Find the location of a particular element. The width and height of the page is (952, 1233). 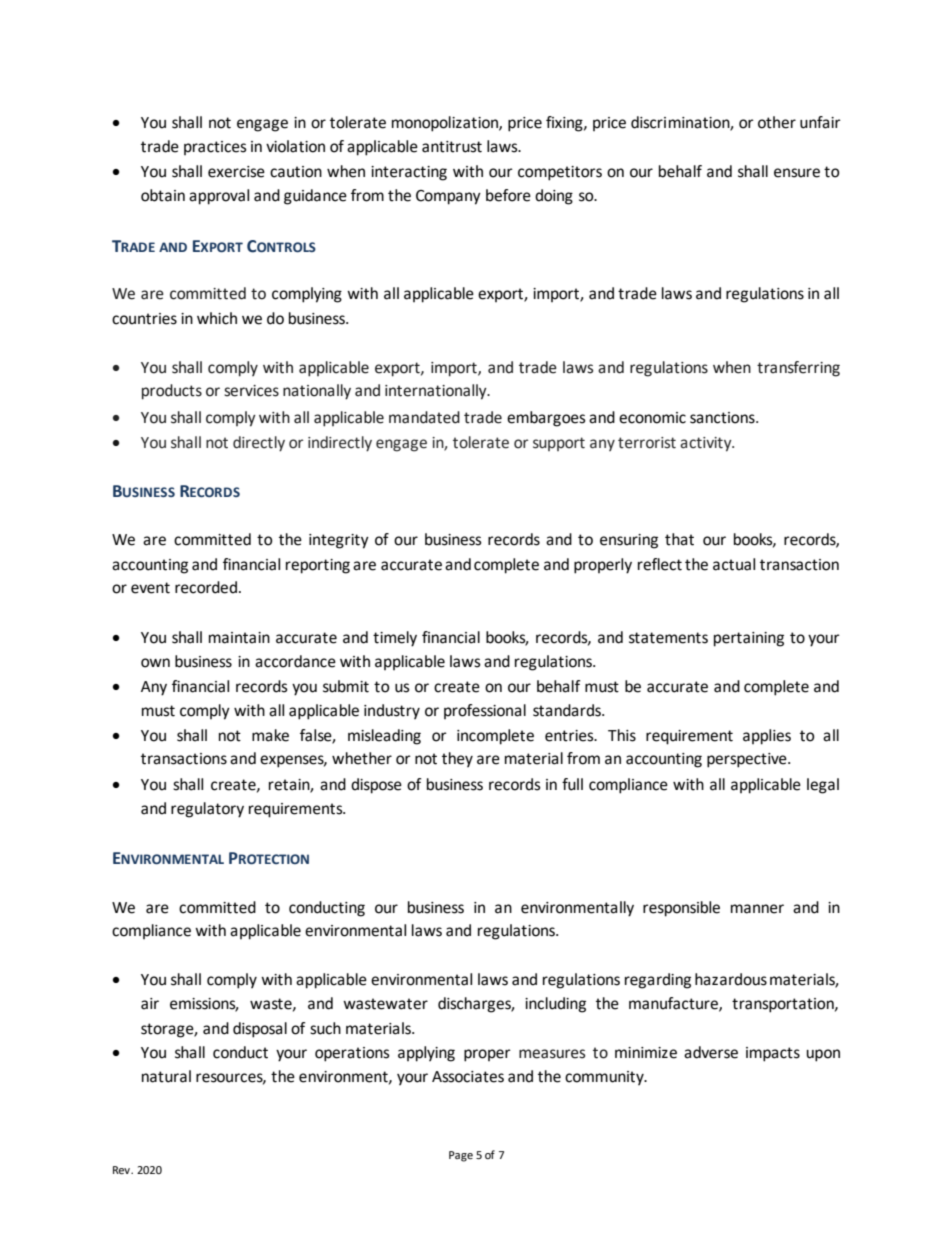

mandated is located at coordinates (424, 417).
